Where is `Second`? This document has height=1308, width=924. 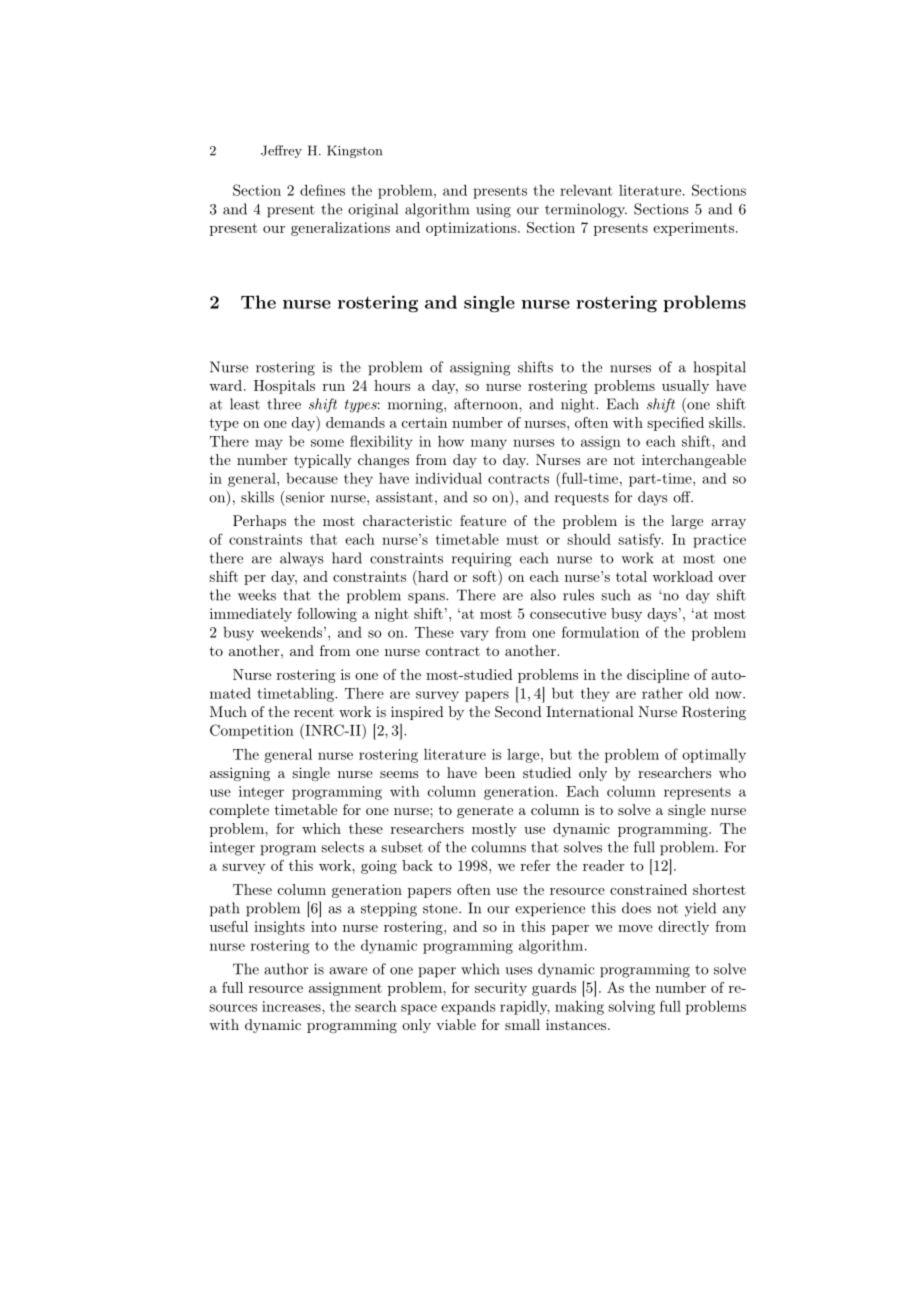
Second is located at coordinates (518, 712).
